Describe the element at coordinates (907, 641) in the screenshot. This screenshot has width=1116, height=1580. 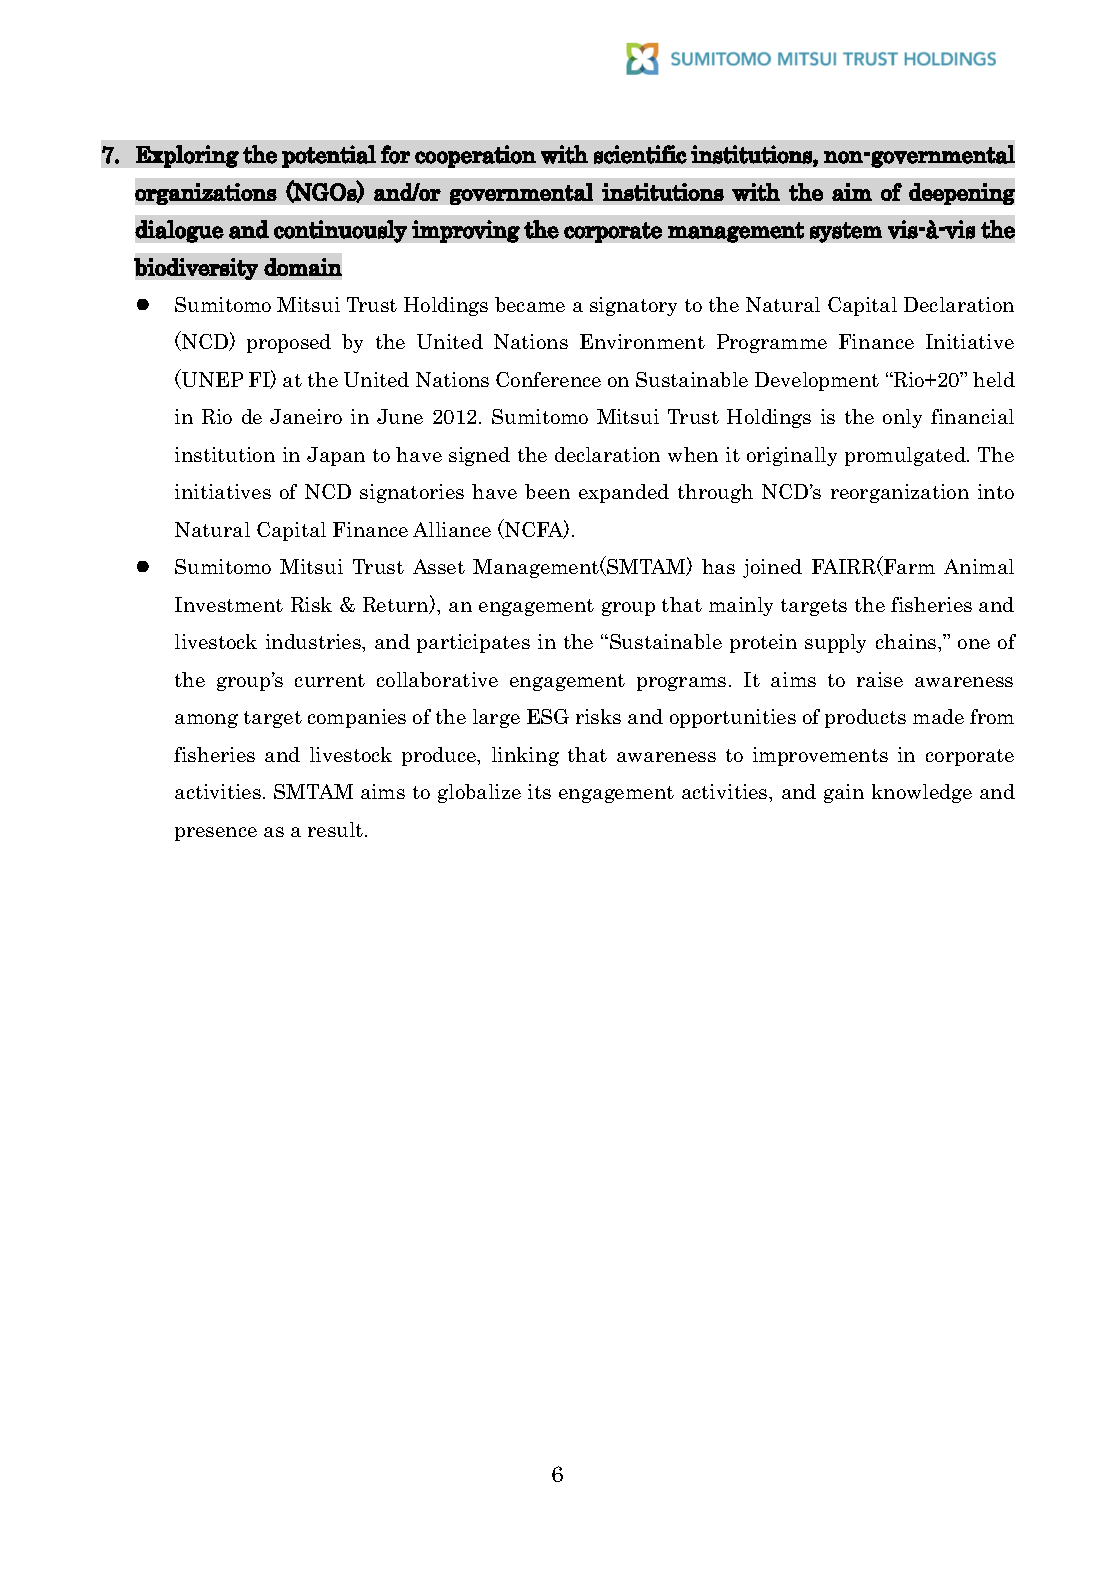
I see `chains` at that location.
